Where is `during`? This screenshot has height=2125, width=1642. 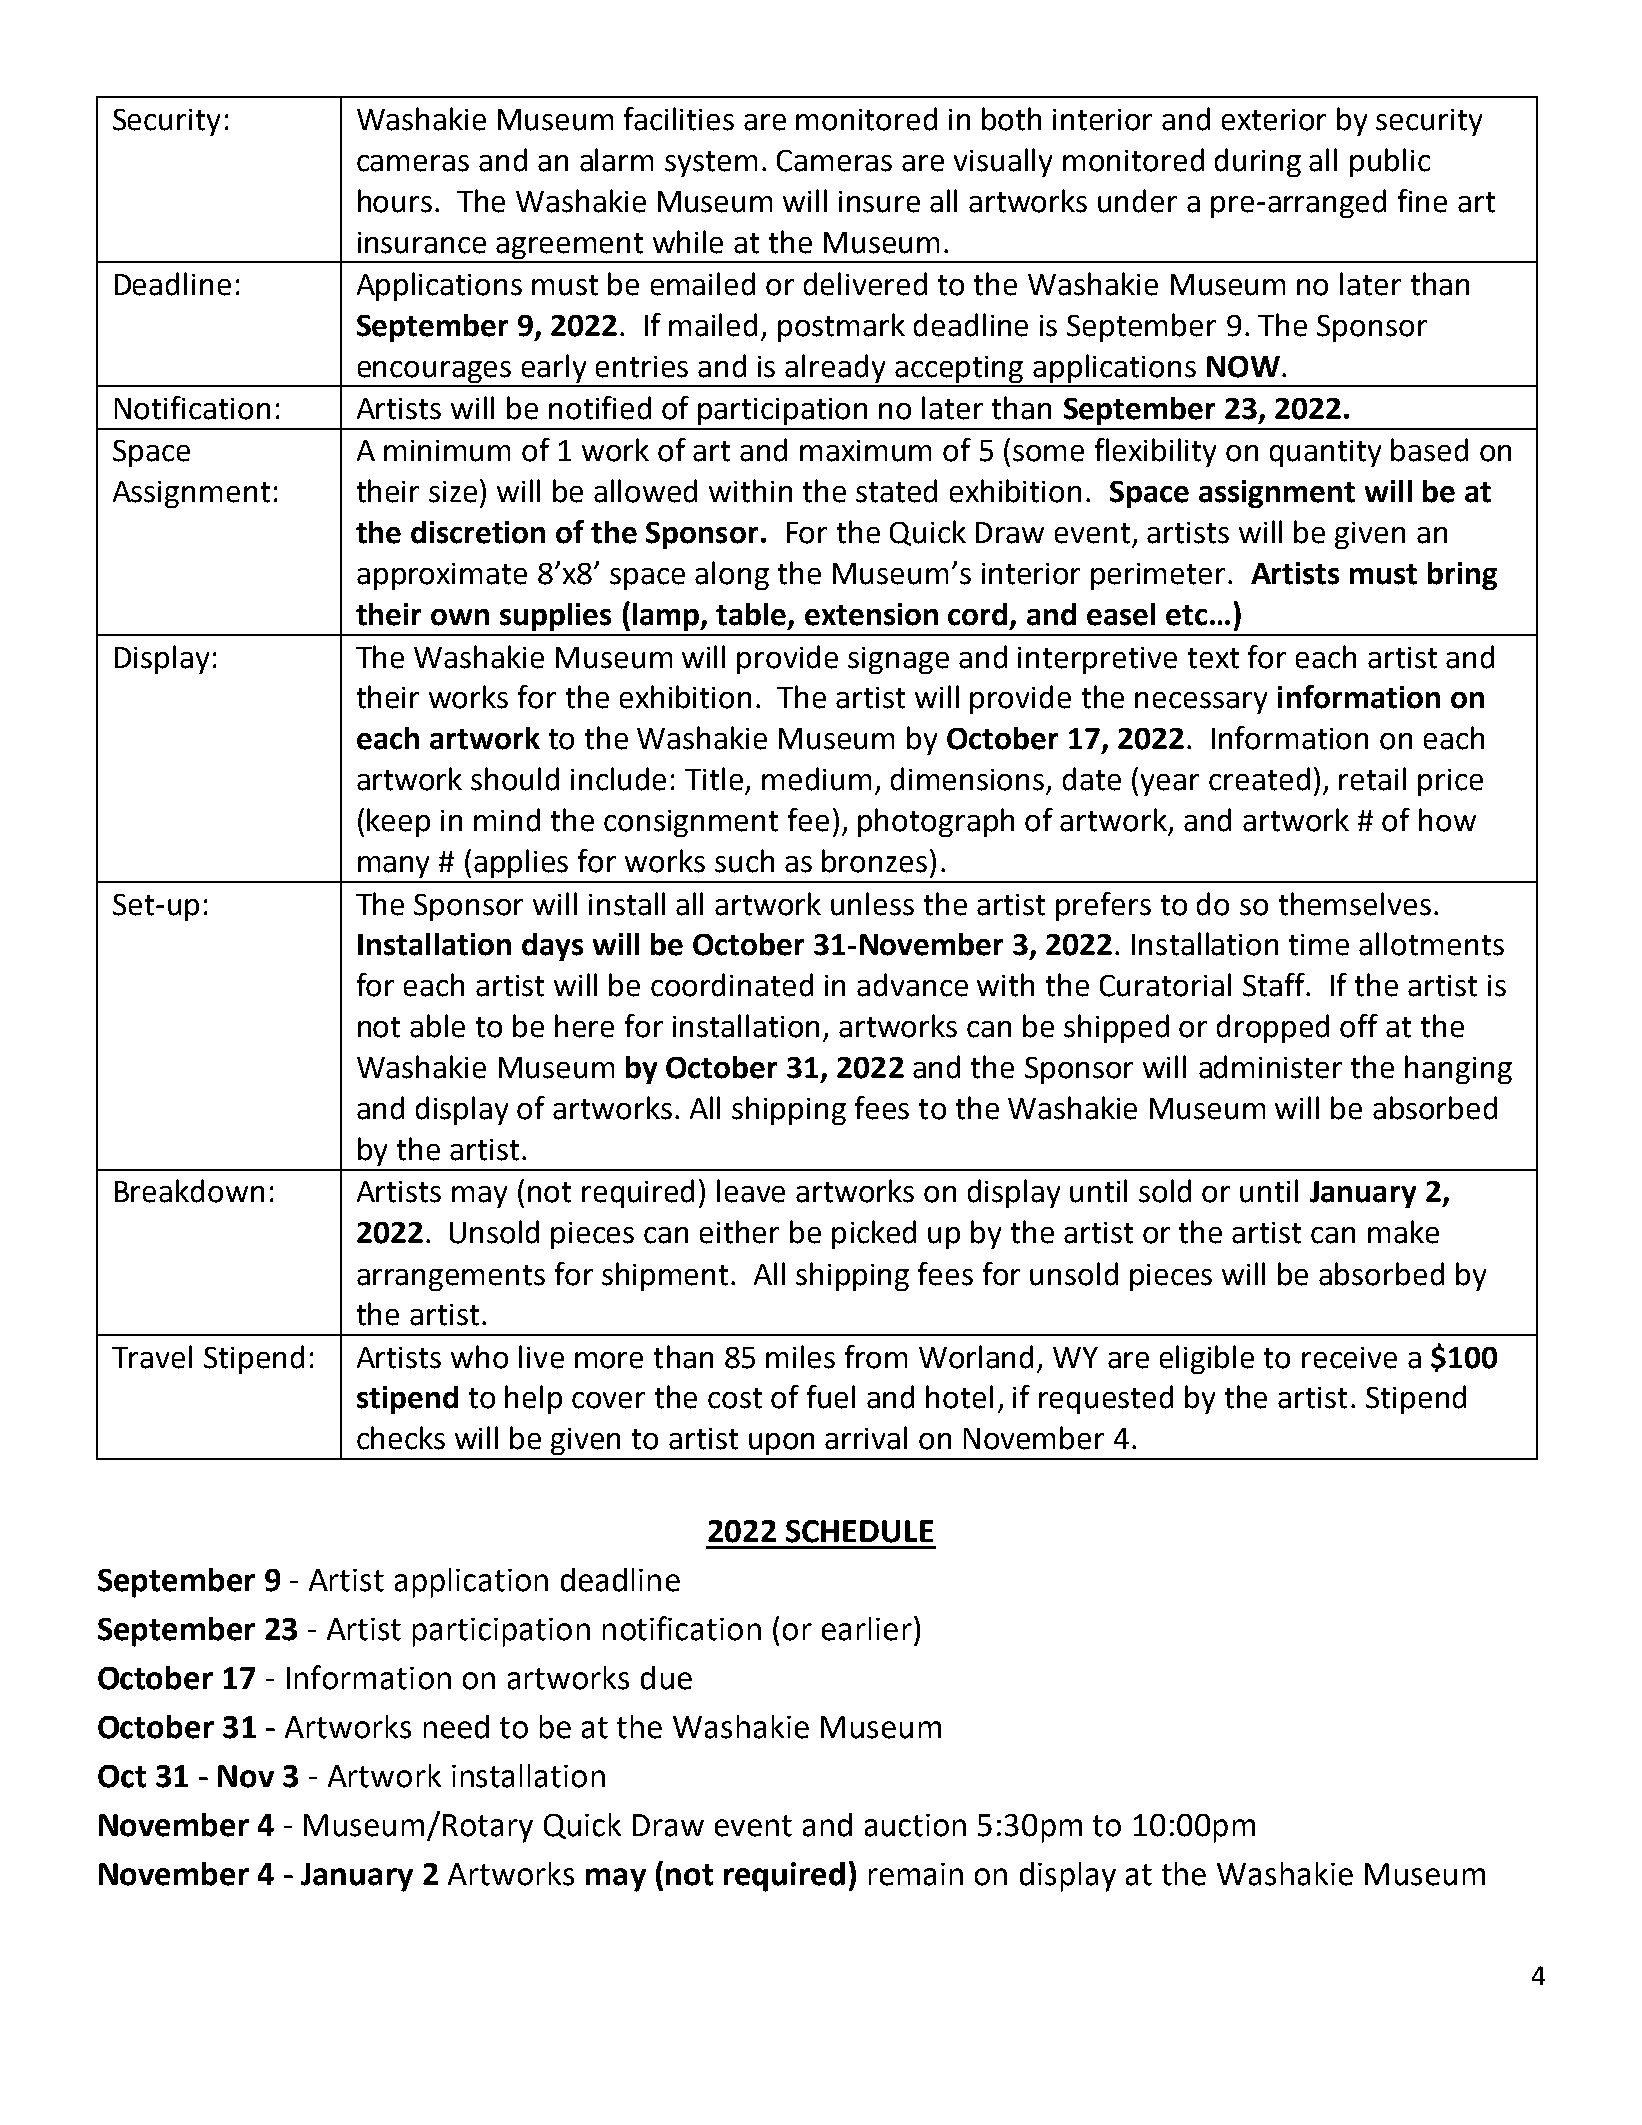 during is located at coordinates (1258, 162).
